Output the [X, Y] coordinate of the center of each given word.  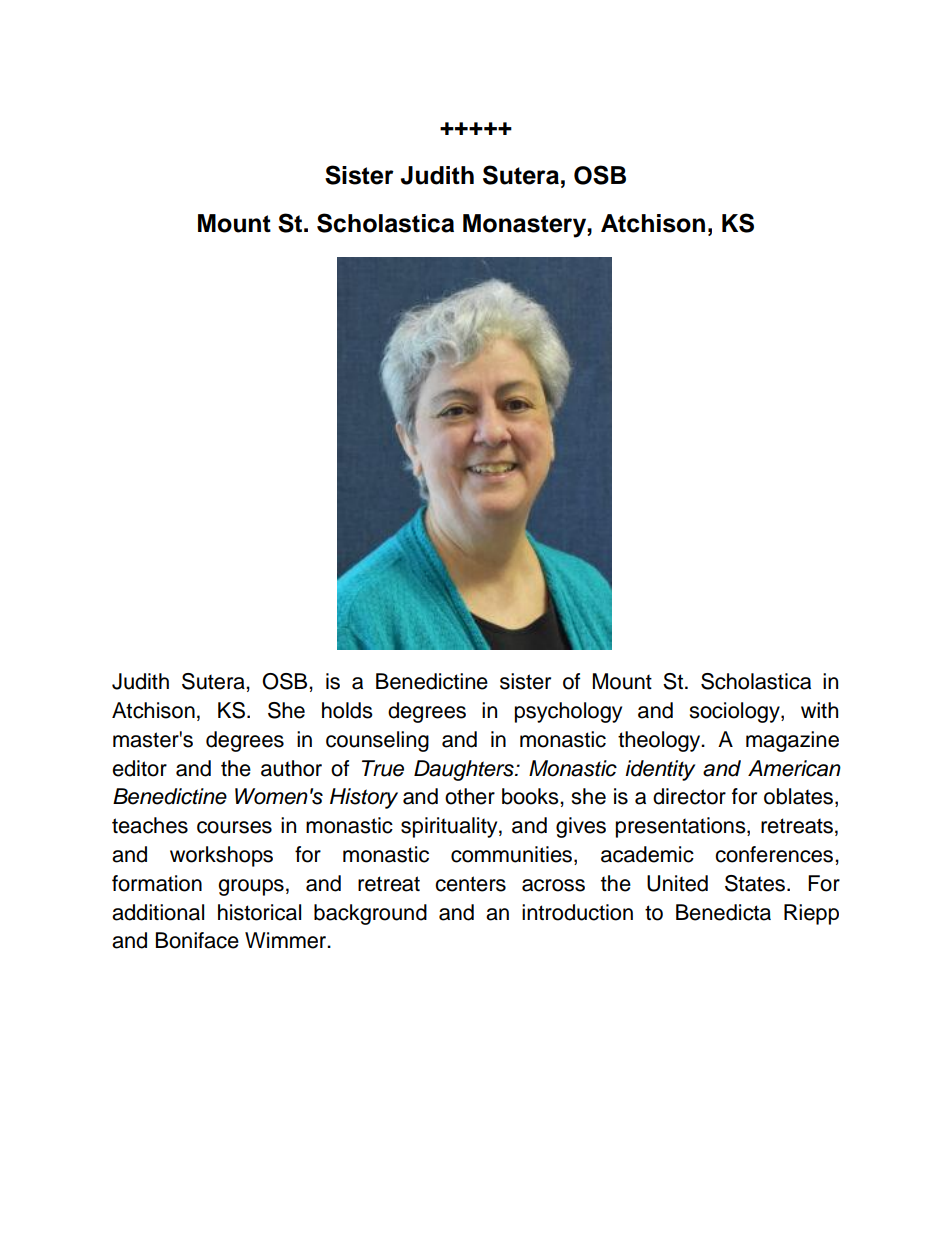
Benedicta [723, 912]
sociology [735, 712]
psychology [568, 712]
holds [347, 710]
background [370, 914]
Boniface [197, 940]
